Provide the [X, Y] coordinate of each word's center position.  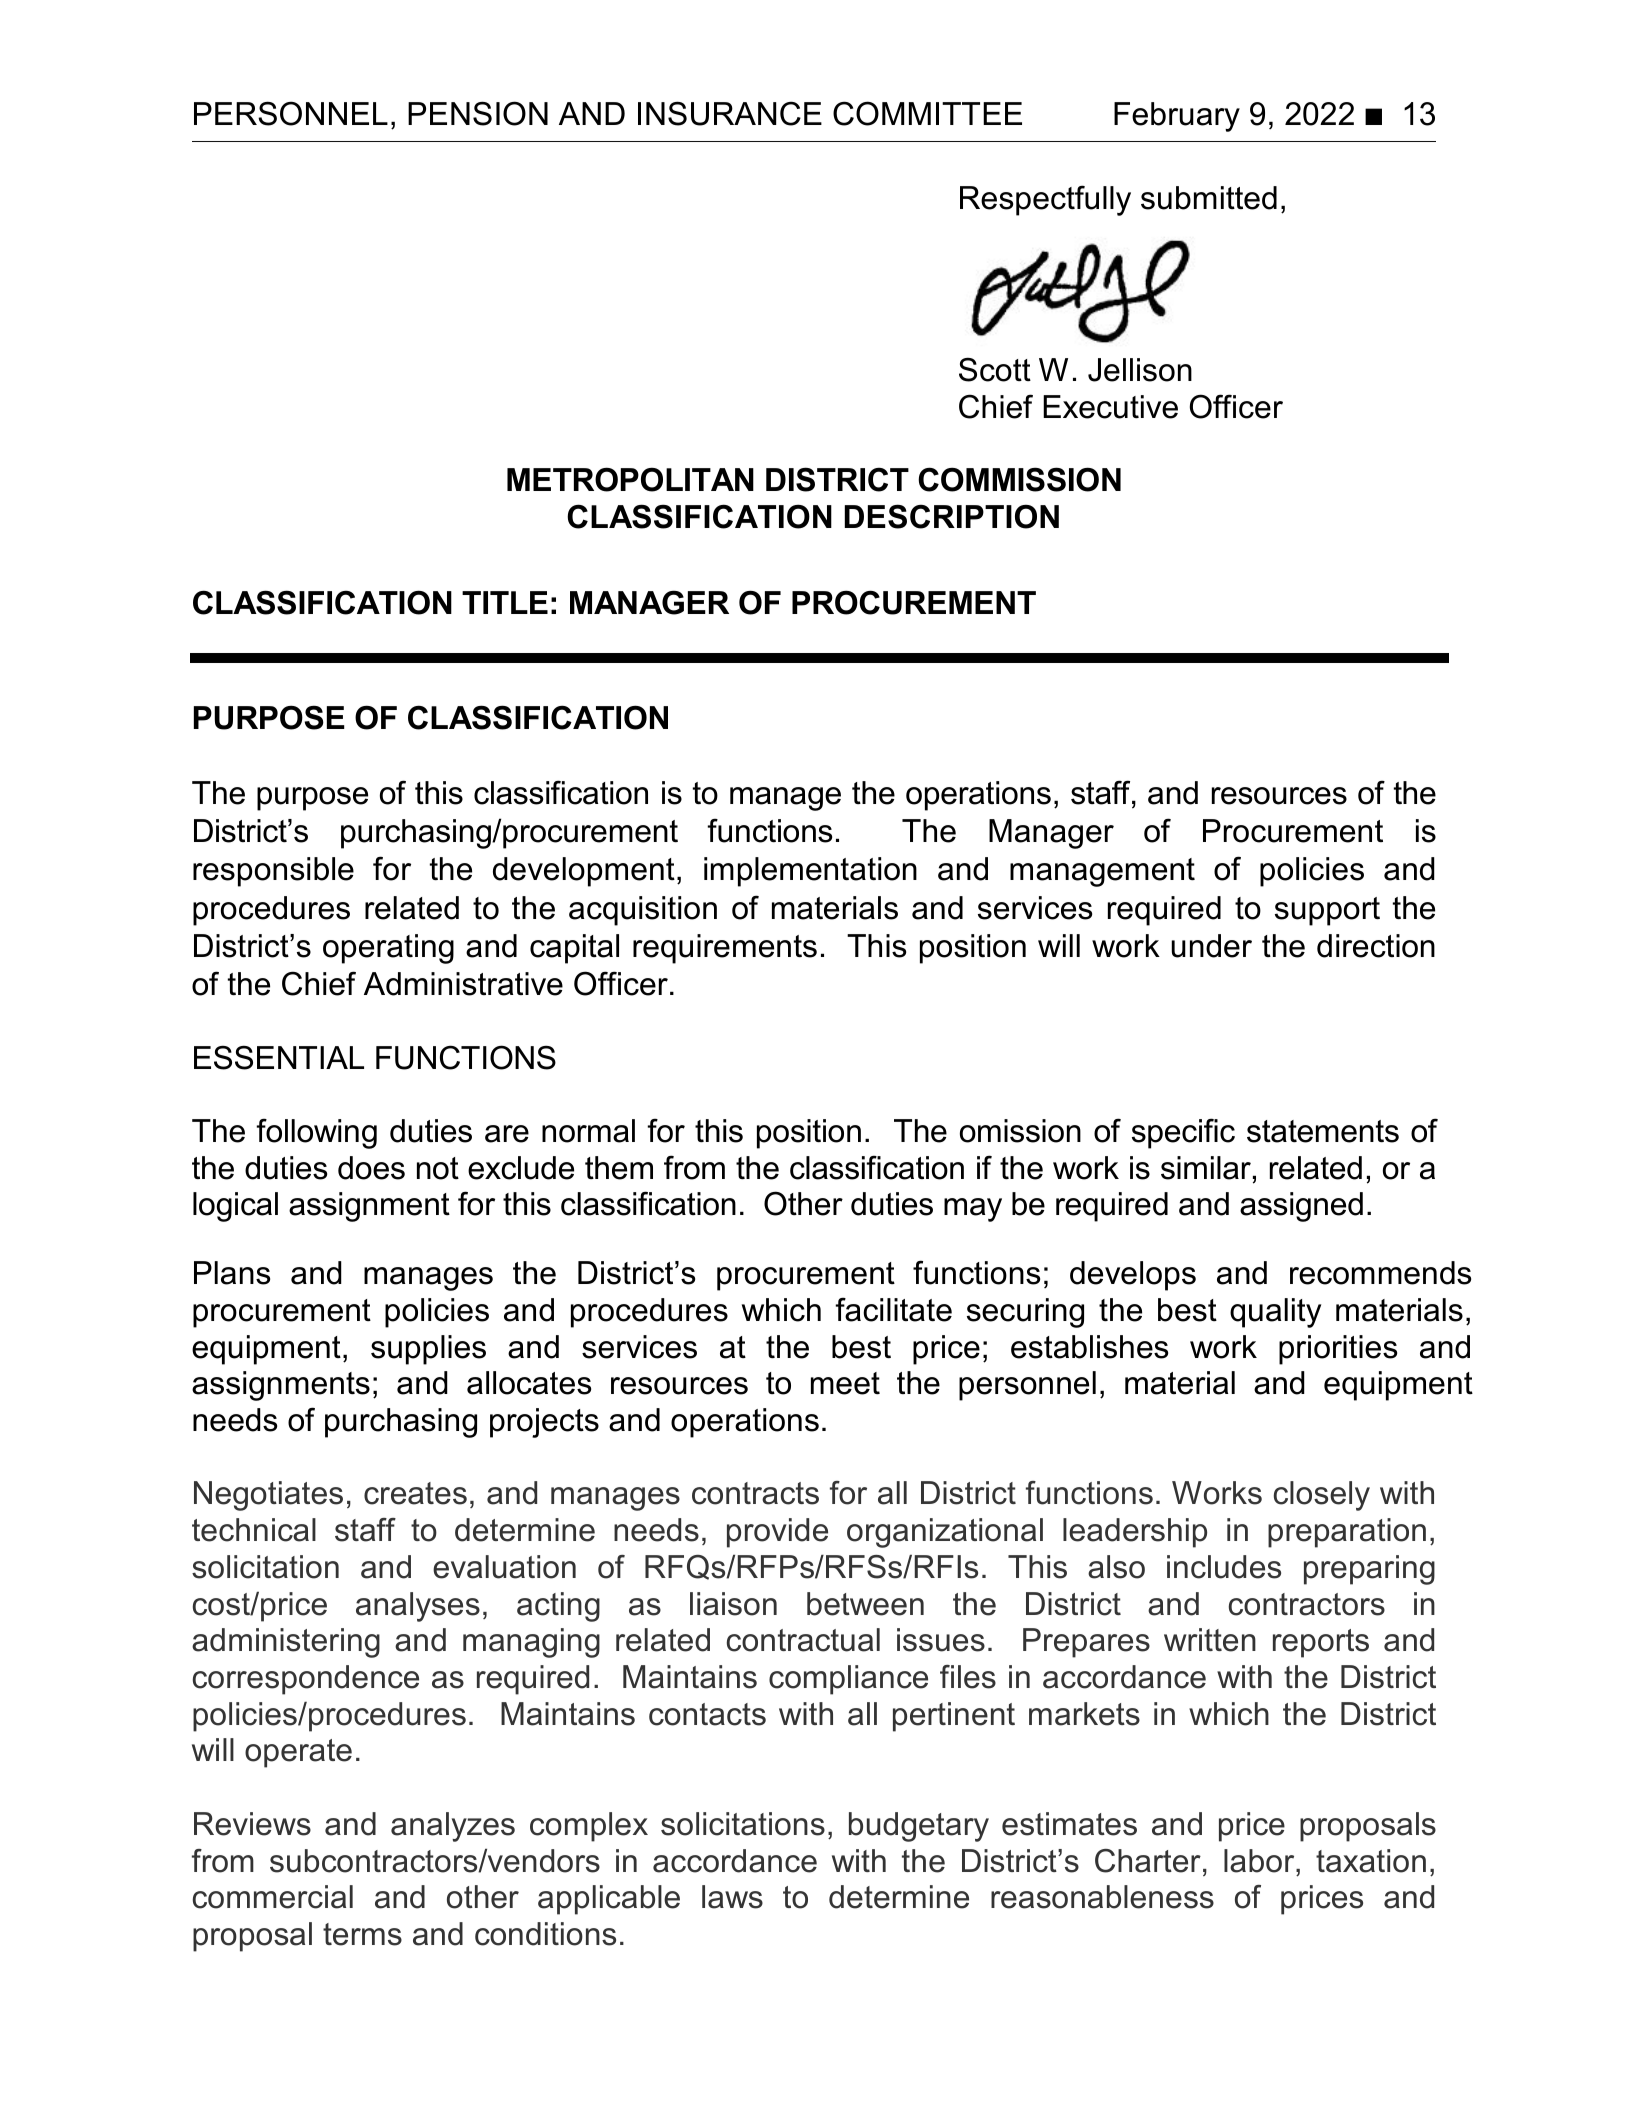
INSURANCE [730, 113]
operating [388, 949]
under [1211, 946]
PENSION [478, 113]
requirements [725, 949]
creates [415, 1493]
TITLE [505, 602]
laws [732, 1897]
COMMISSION [1019, 479]
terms [362, 1934]
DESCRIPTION [952, 516]
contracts [755, 1493]
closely [1322, 1496]
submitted [1209, 198]
